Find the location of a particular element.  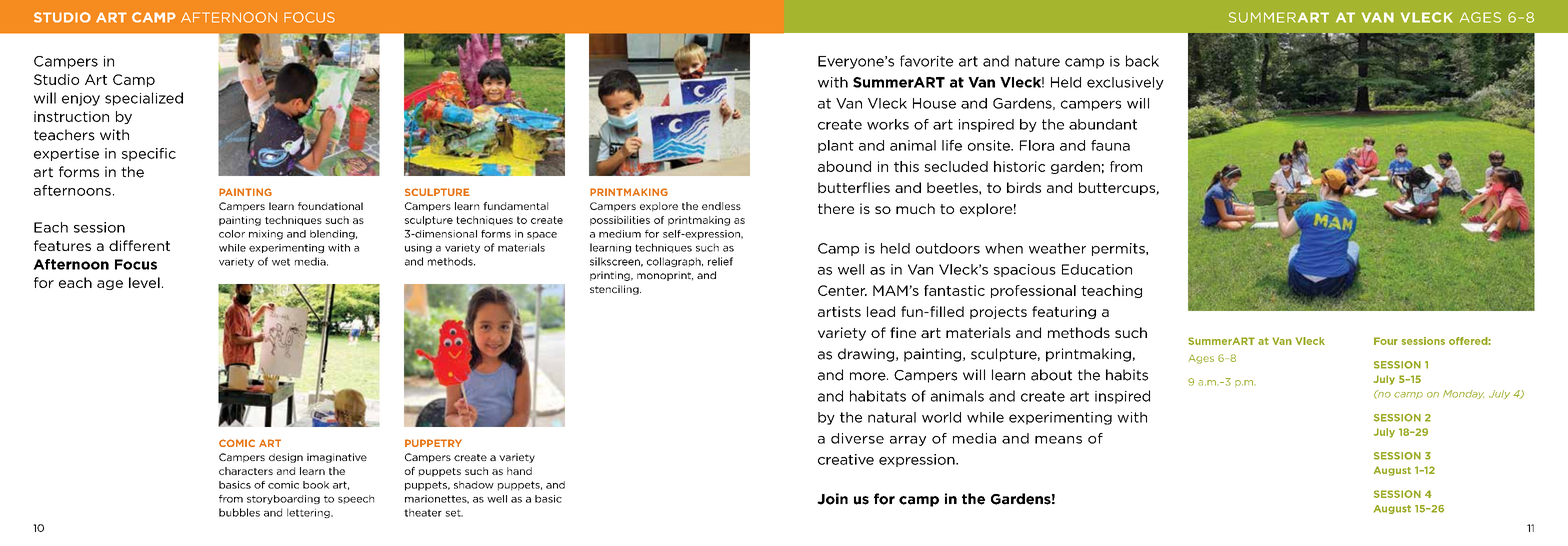

favorite is located at coordinates (926, 61).
